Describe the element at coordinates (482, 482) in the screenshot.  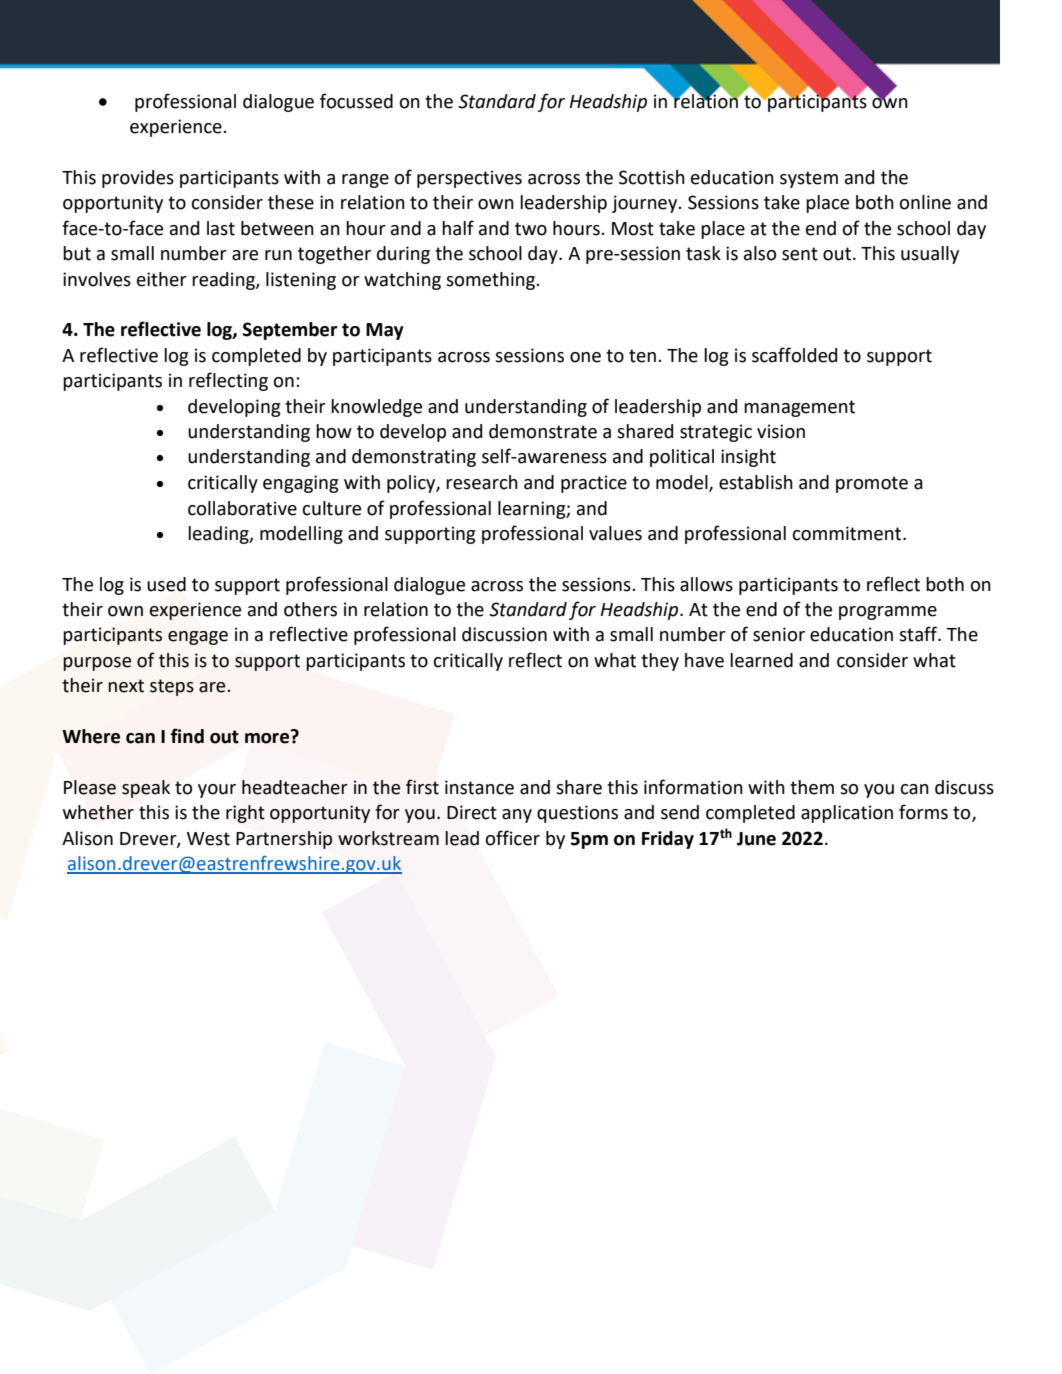
I see `research` at that location.
